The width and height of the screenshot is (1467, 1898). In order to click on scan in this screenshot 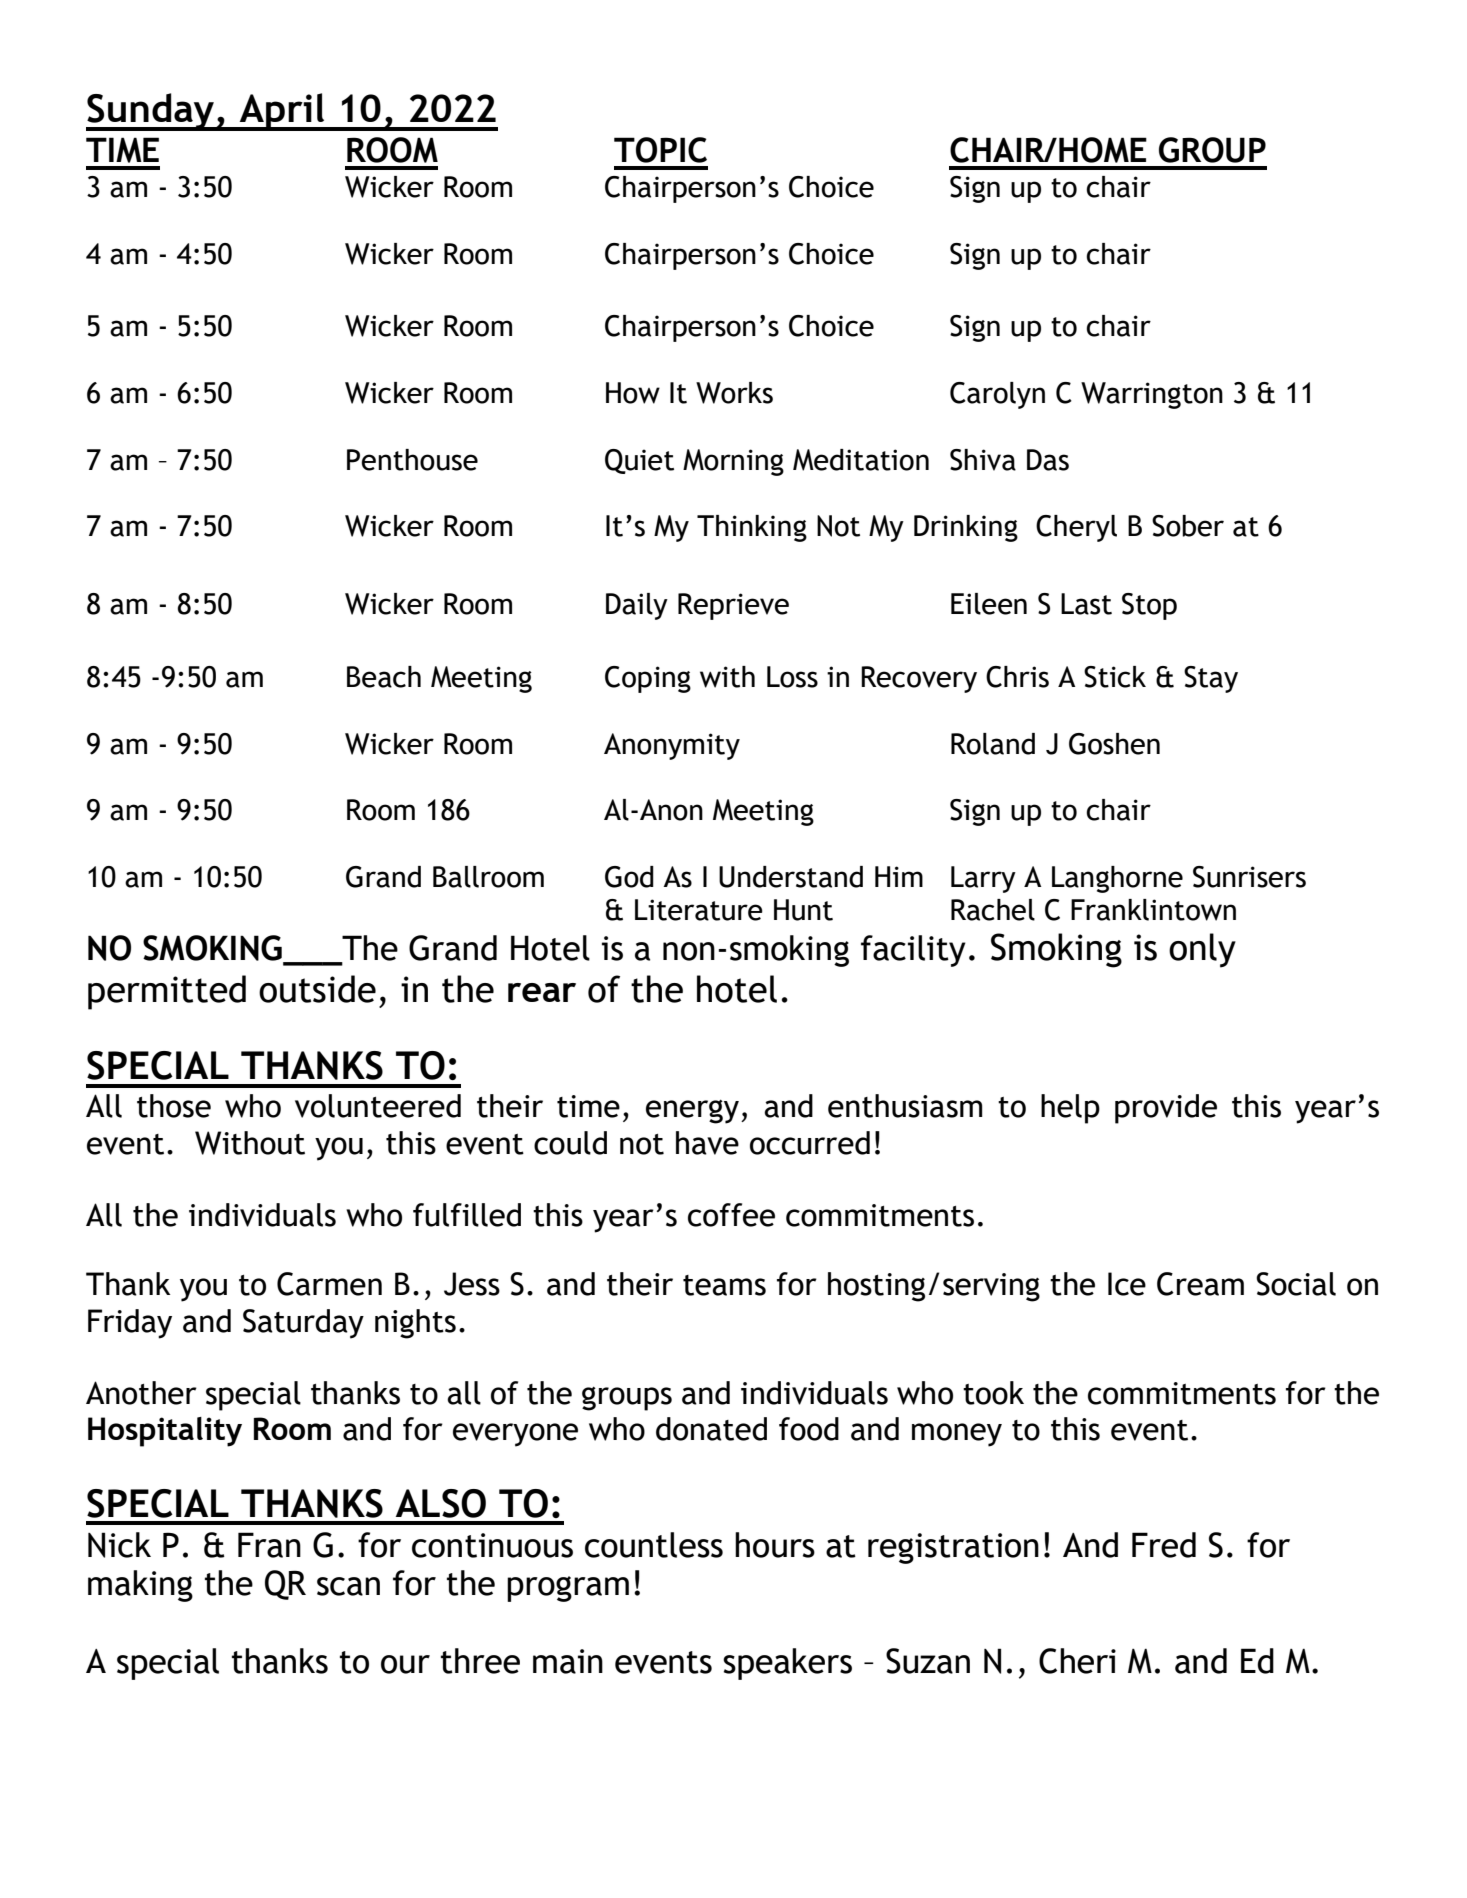, I will do `click(348, 1586)`.
